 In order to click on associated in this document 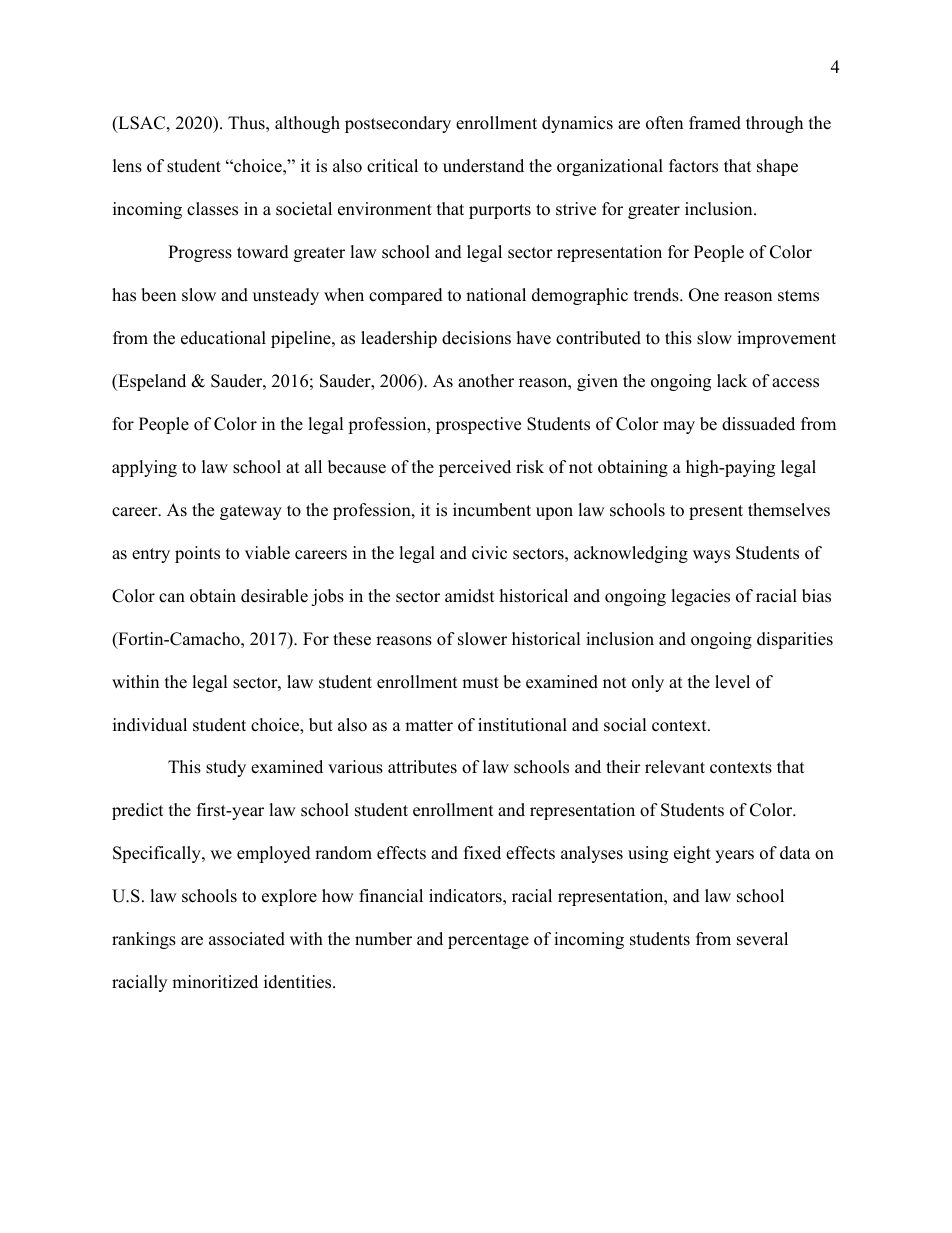, I will do `click(247, 939)`.
